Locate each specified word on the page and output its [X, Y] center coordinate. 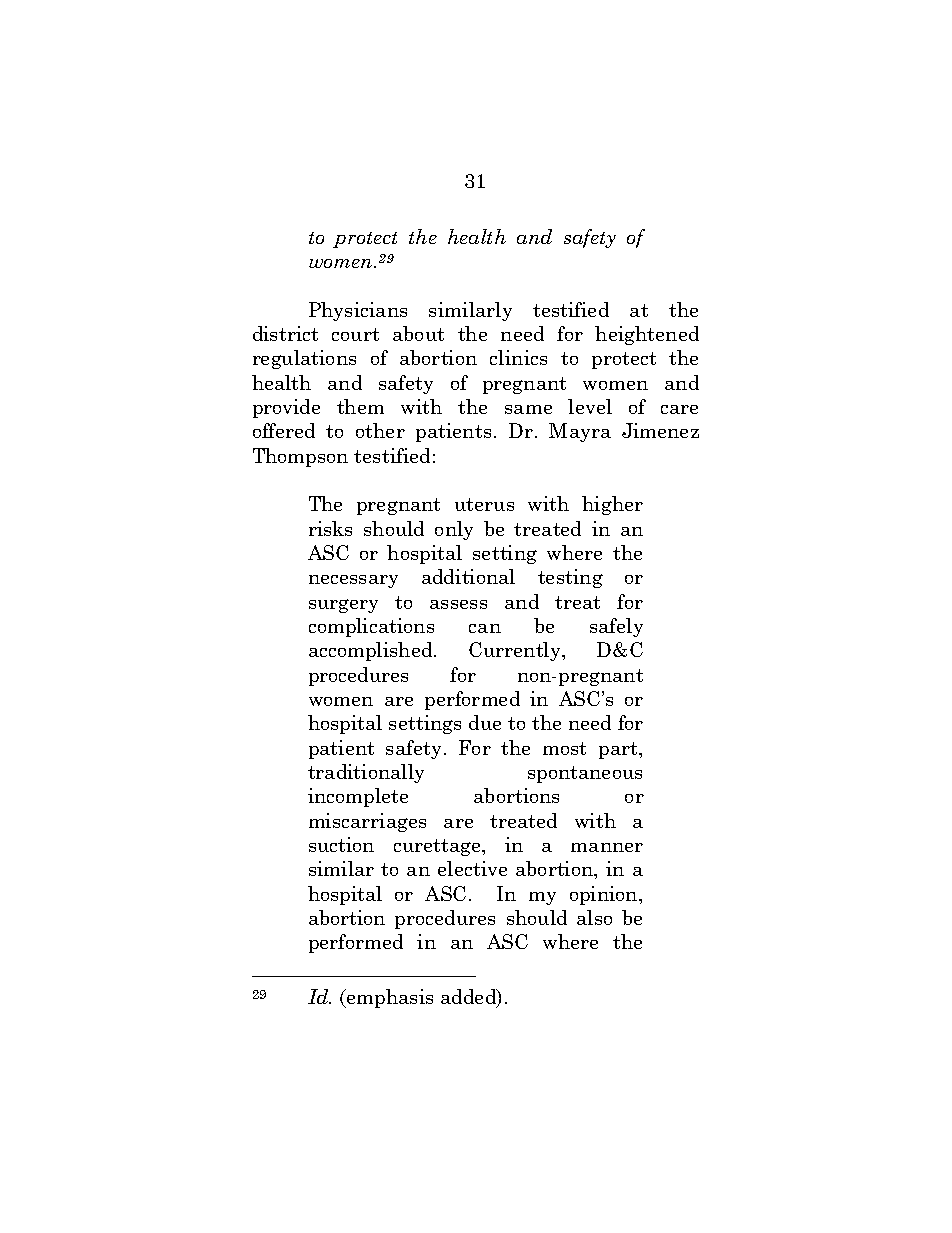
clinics [518, 357]
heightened [647, 335]
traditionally [366, 773]
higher [612, 505]
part [619, 750]
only [454, 530]
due [485, 722]
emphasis [389, 998]
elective [472, 868]
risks [330, 528]
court [355, 334]
